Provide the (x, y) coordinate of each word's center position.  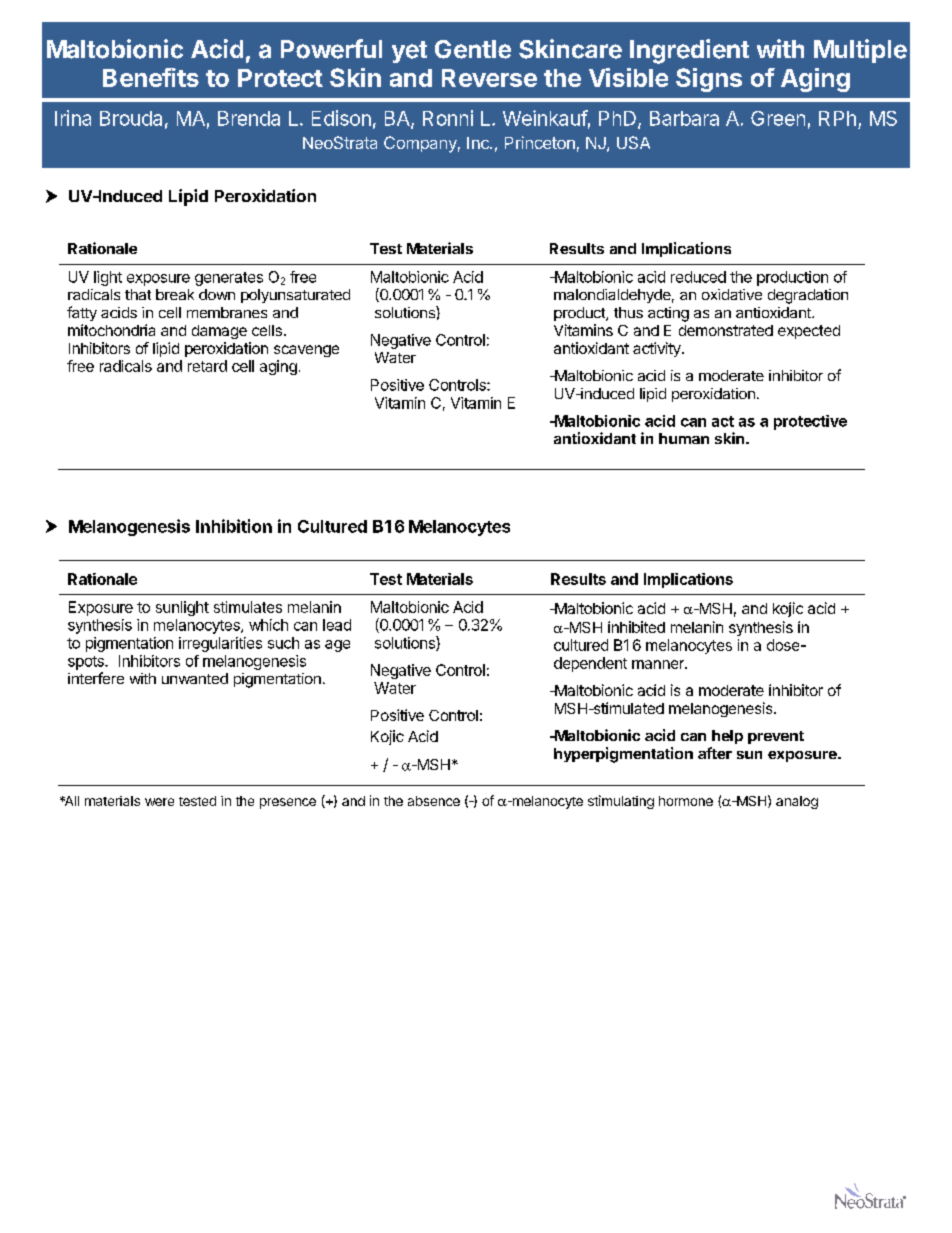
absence (434, 801)
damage (219, 332)
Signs (709, 80)
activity (658, 349)
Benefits (151, 77)
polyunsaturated (295, 296)
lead (337, 625)
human (684, 438)
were (159, 802)
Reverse (489, 78)
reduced (698, 277)
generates (229, 279)
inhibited (636, 627)
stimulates (248, 607)
